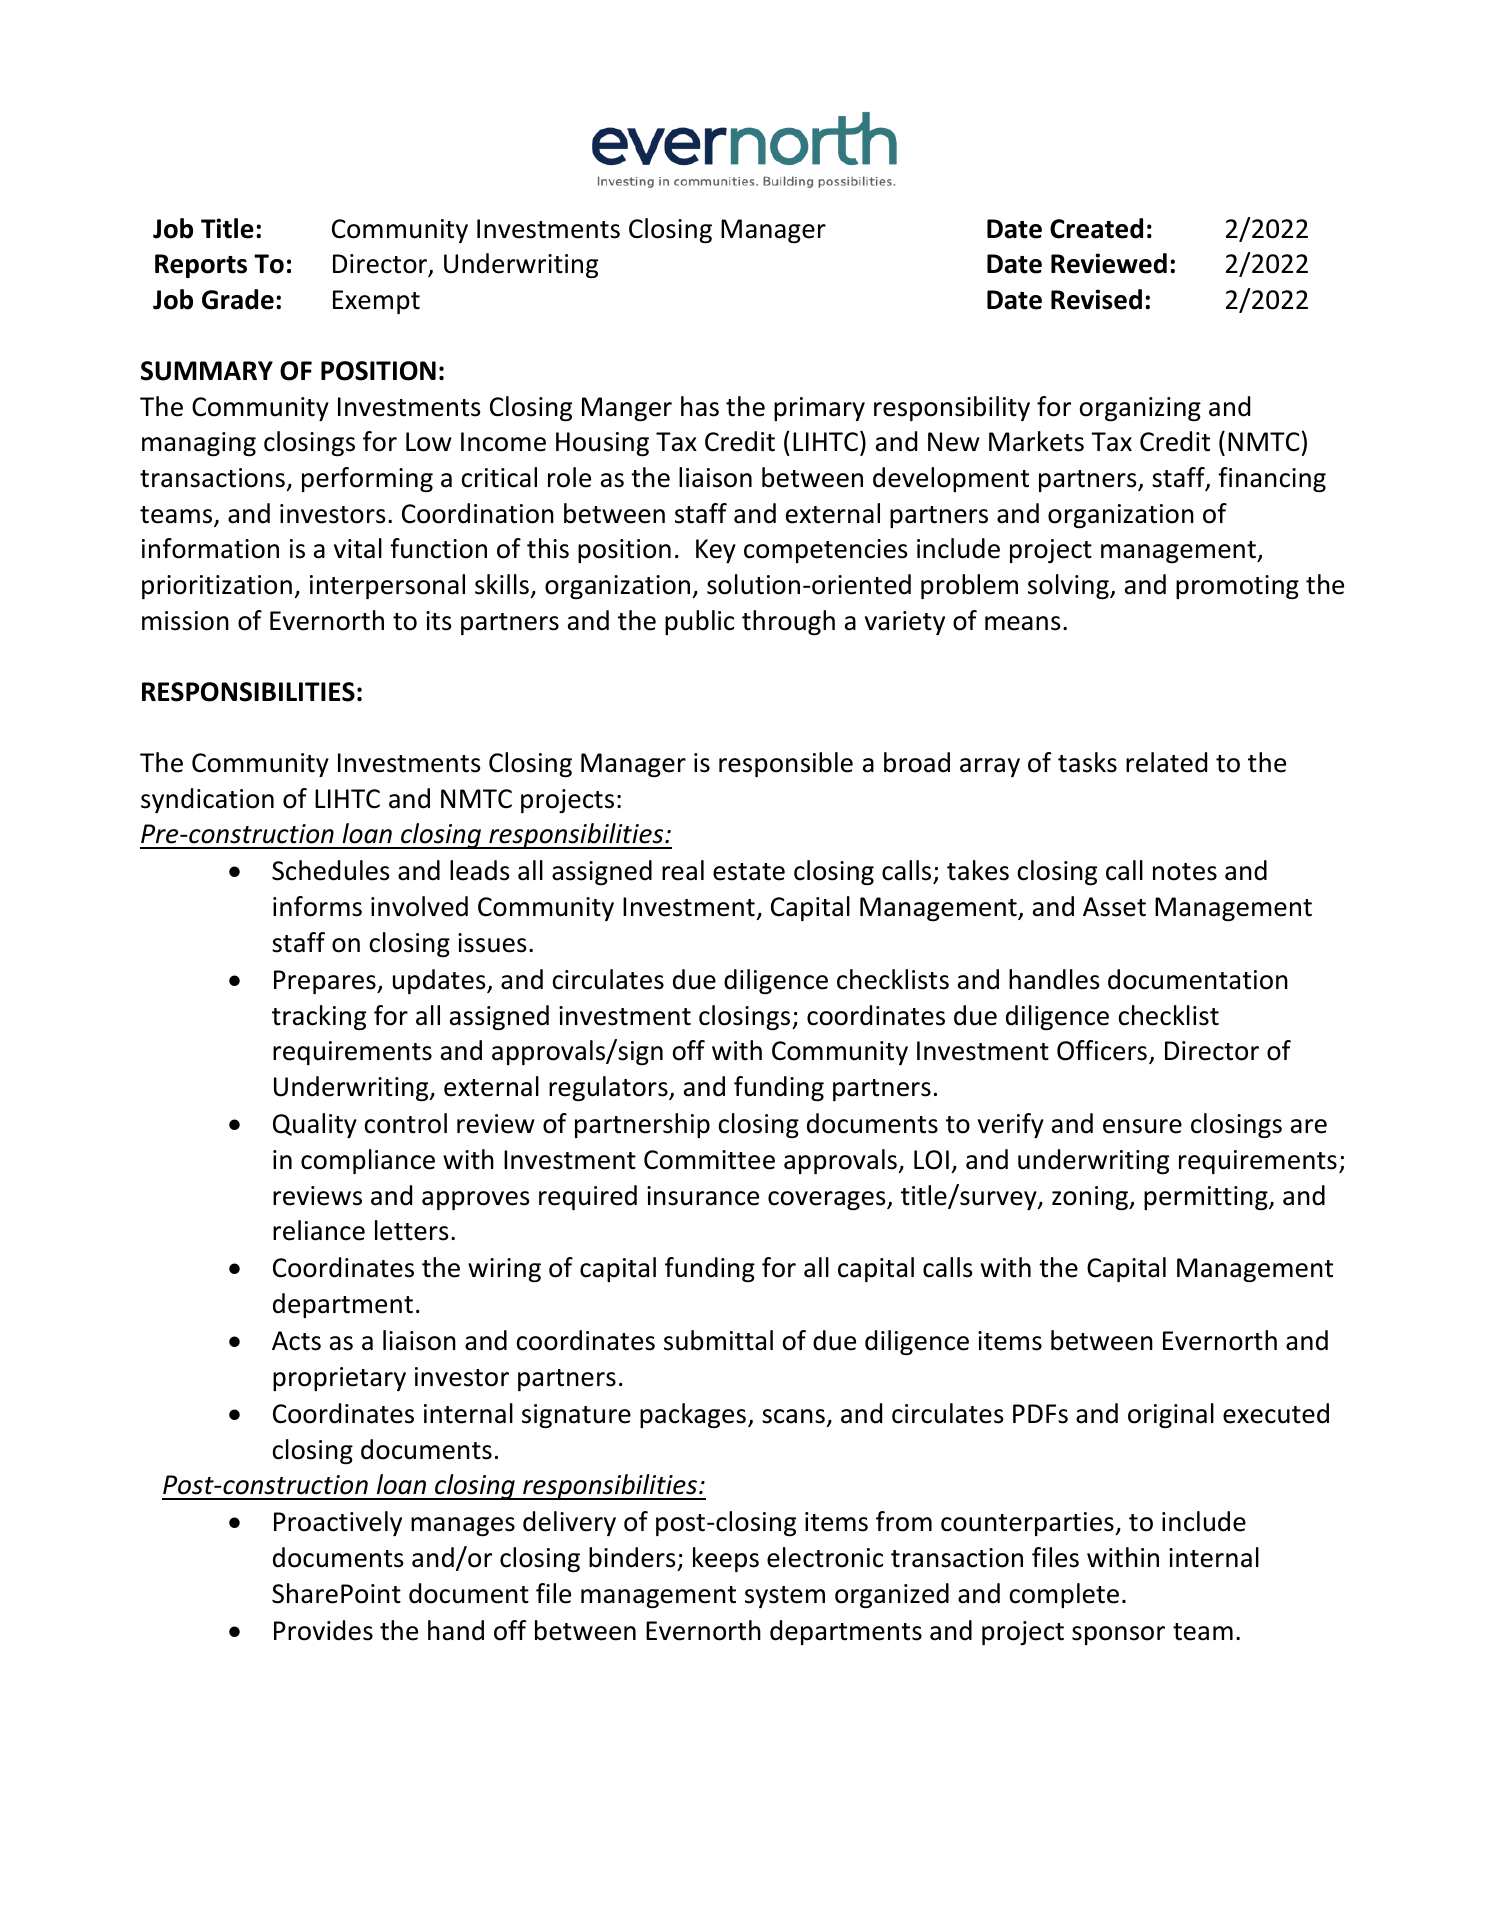 The width and height of the screenshot is (1489, 1927). I want to click on has, so click(700, 406).
